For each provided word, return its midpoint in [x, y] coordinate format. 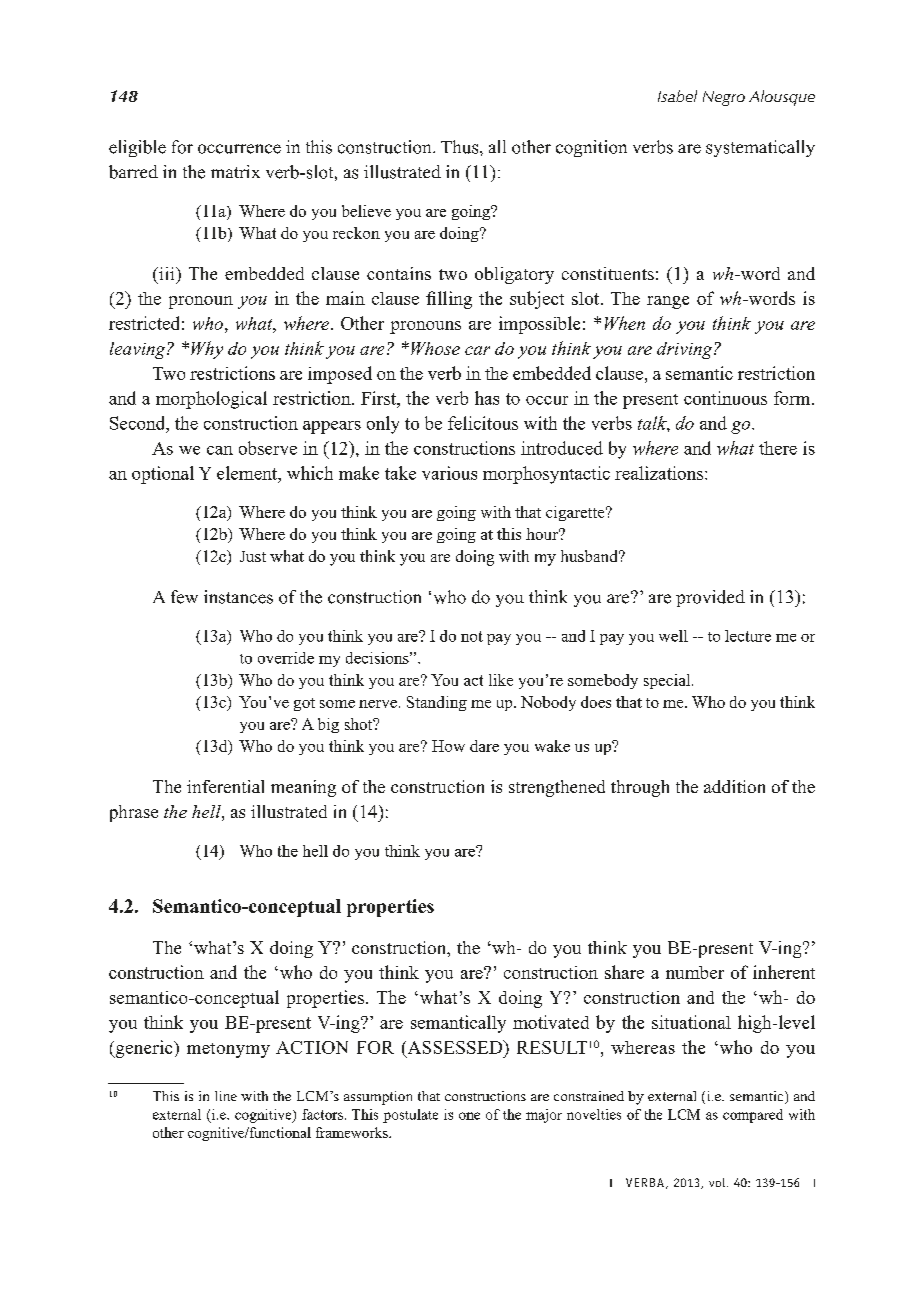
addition [734, 786]
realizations [660, 473]
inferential [225, 786]
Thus [461, 147]
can [220, 450]
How [448, 746]
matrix [235, 171]
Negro [724, 98]
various [449, 473]
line [226, 1096]
